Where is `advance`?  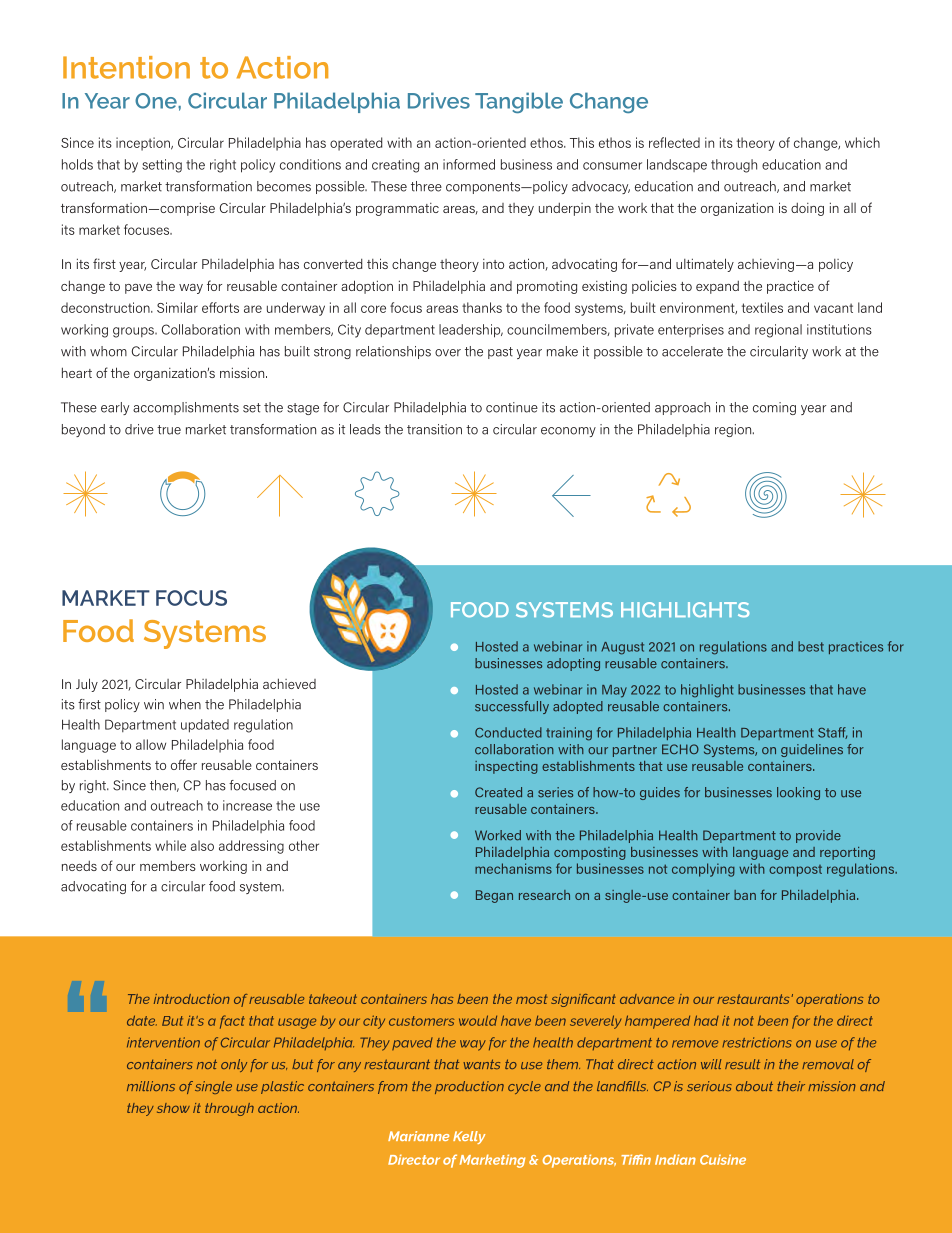
advance is located at coordinates (647, 999).
